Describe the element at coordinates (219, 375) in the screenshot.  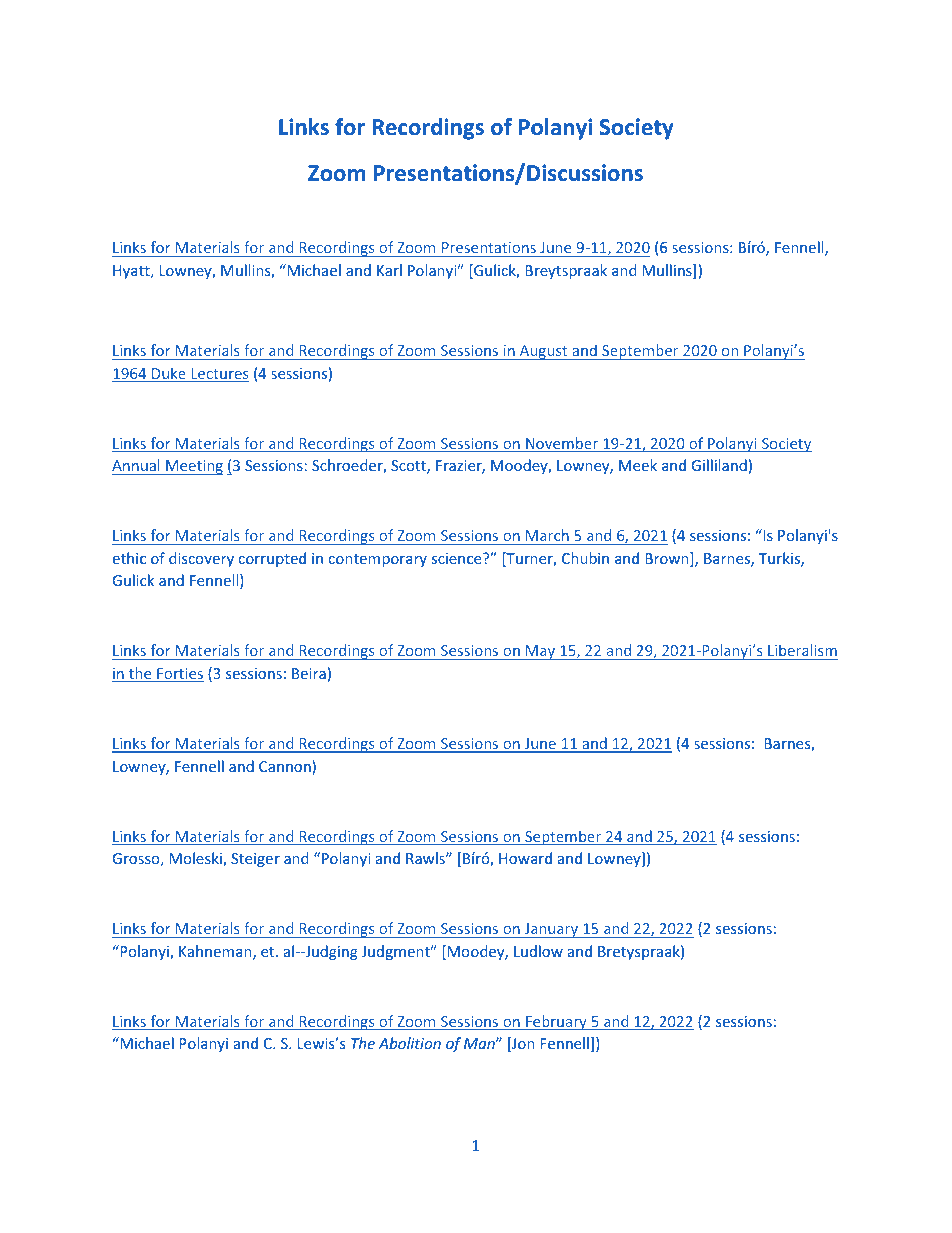
I see `Lectures` at that location.
